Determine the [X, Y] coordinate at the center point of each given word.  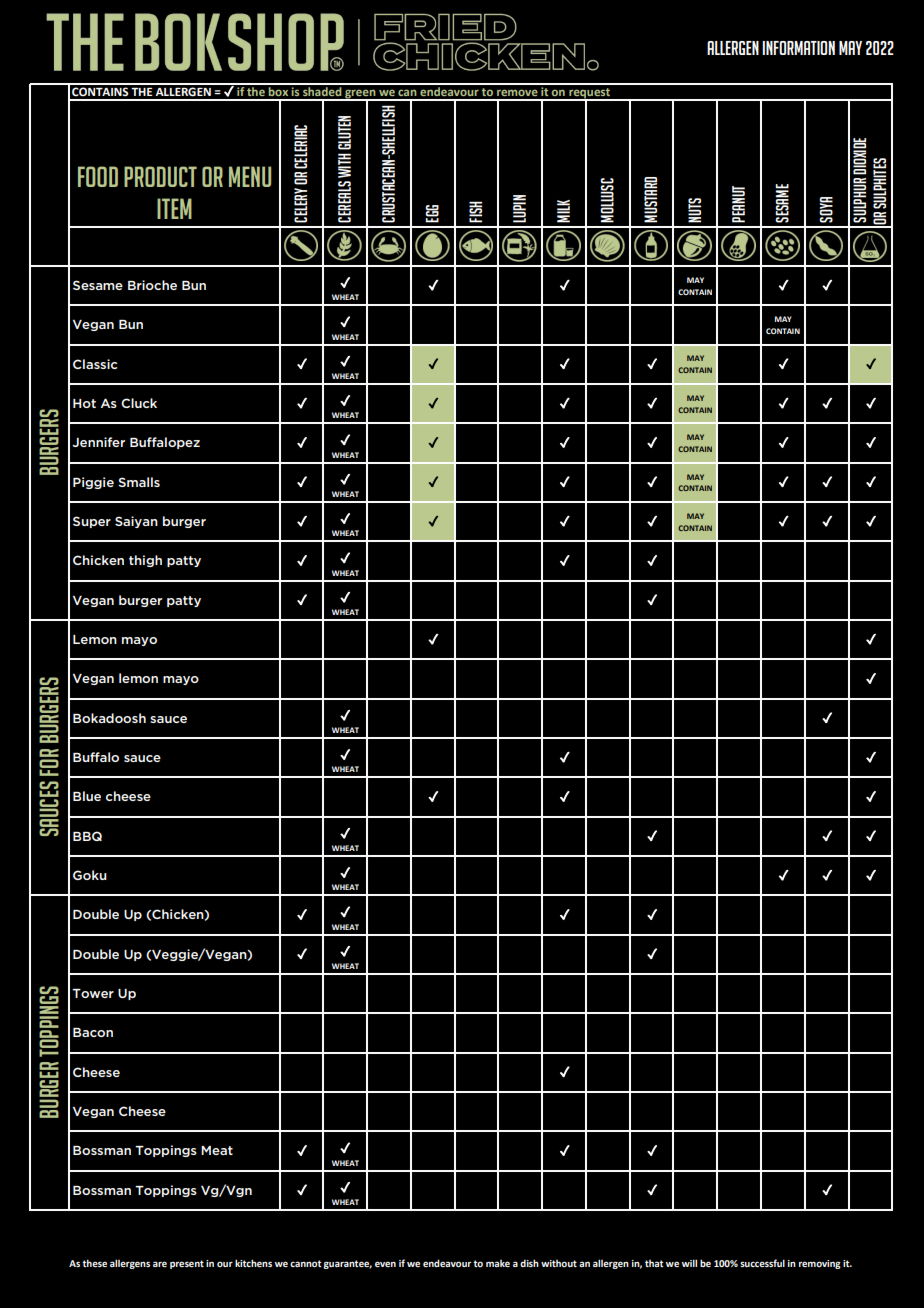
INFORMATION [798, 48]
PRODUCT [160, 176]
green [360, 95]
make [498, 1263]
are [160, 1264]
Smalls [139, 482]
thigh [145, 561]
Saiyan [136, 522]
